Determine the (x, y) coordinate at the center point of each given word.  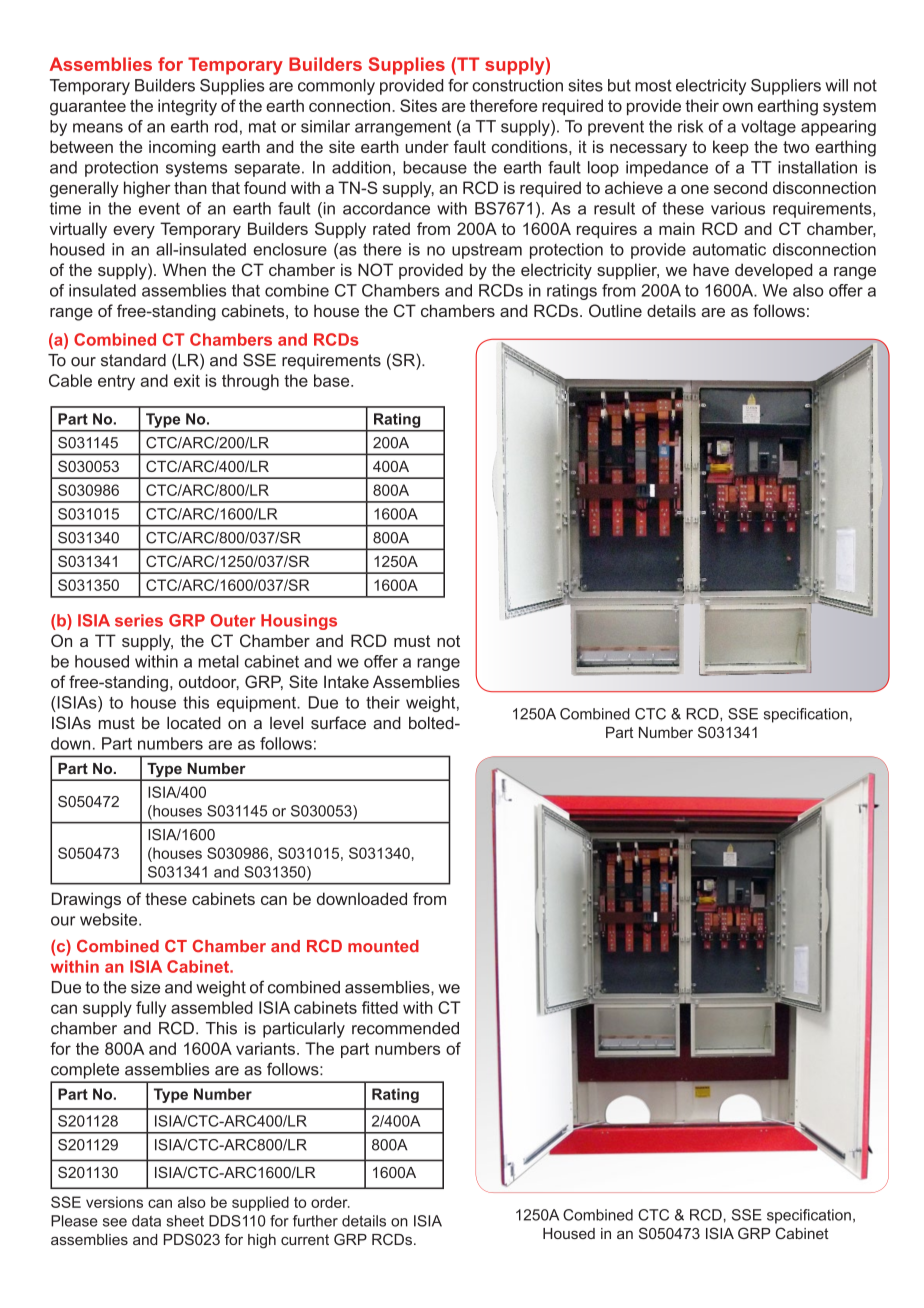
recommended (405, 1028)
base (333, 380)
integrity (187, 107)
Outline (615, 310)
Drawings (86, 900)
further (315, 1221)
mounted (383, 946)
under (427, 146)
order (330, 1202)
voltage (768, 128)
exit (187, 380)
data (146, 1221)
